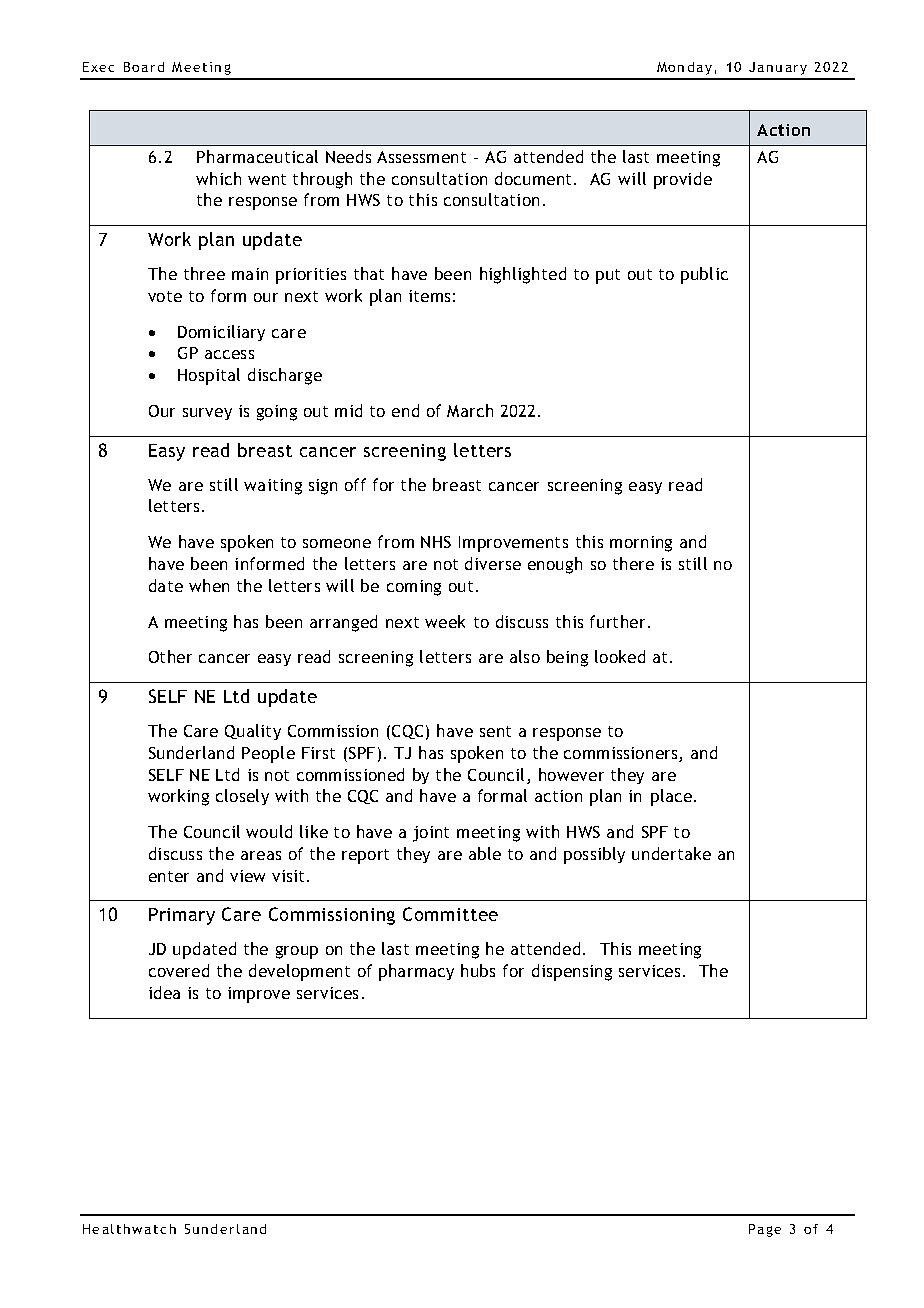  Describe the element at coordinates (129, 1229) in the page. I see `Healthwatch` at that location.
